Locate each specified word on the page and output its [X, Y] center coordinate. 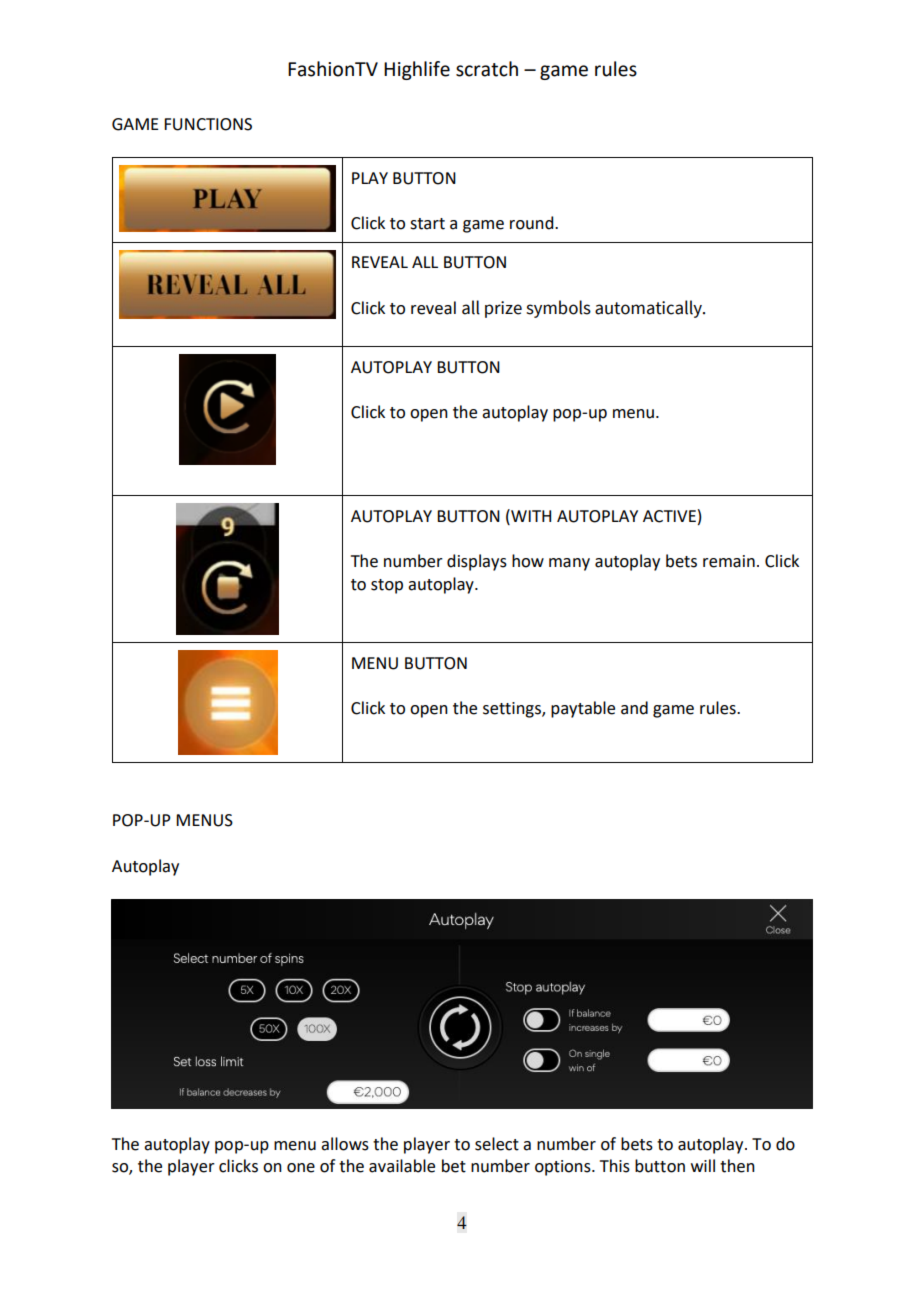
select [497, 1144]
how [528, 561]
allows [345, 1144]
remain [729, 561]
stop [387, 586]
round [533, 223]
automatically [649, 309]
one [301, 1168]
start [427, 224]
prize [503, 309]
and [634, 708]
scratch [487, 69]
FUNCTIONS [208, 124]
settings [513, 710]
